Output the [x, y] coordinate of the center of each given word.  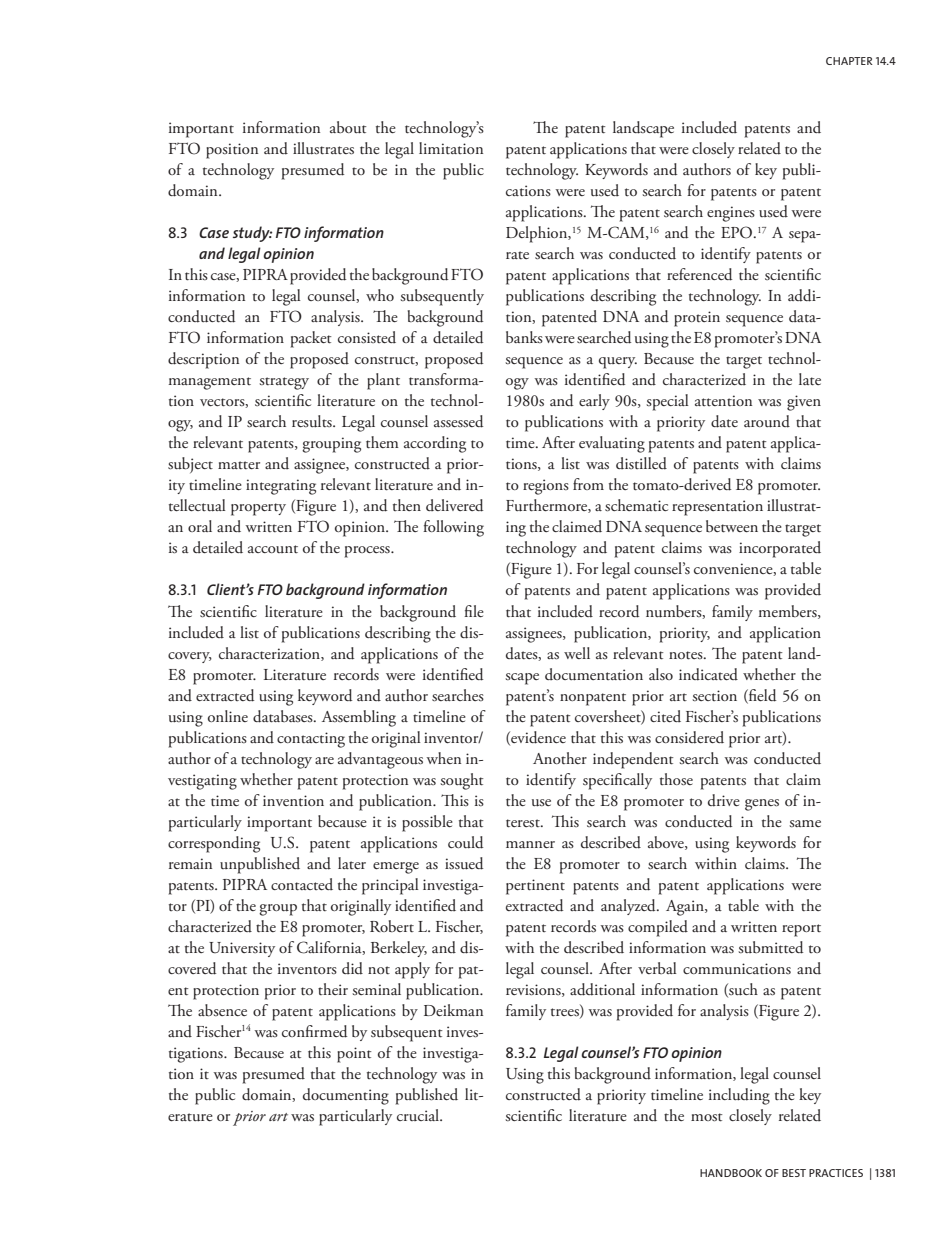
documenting [346, 1096]
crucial [419, 1115]
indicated [708, 674]
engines [731, 214]
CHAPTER [849, 61]
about [348, 127]
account [273, 549]
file [474, 611]
